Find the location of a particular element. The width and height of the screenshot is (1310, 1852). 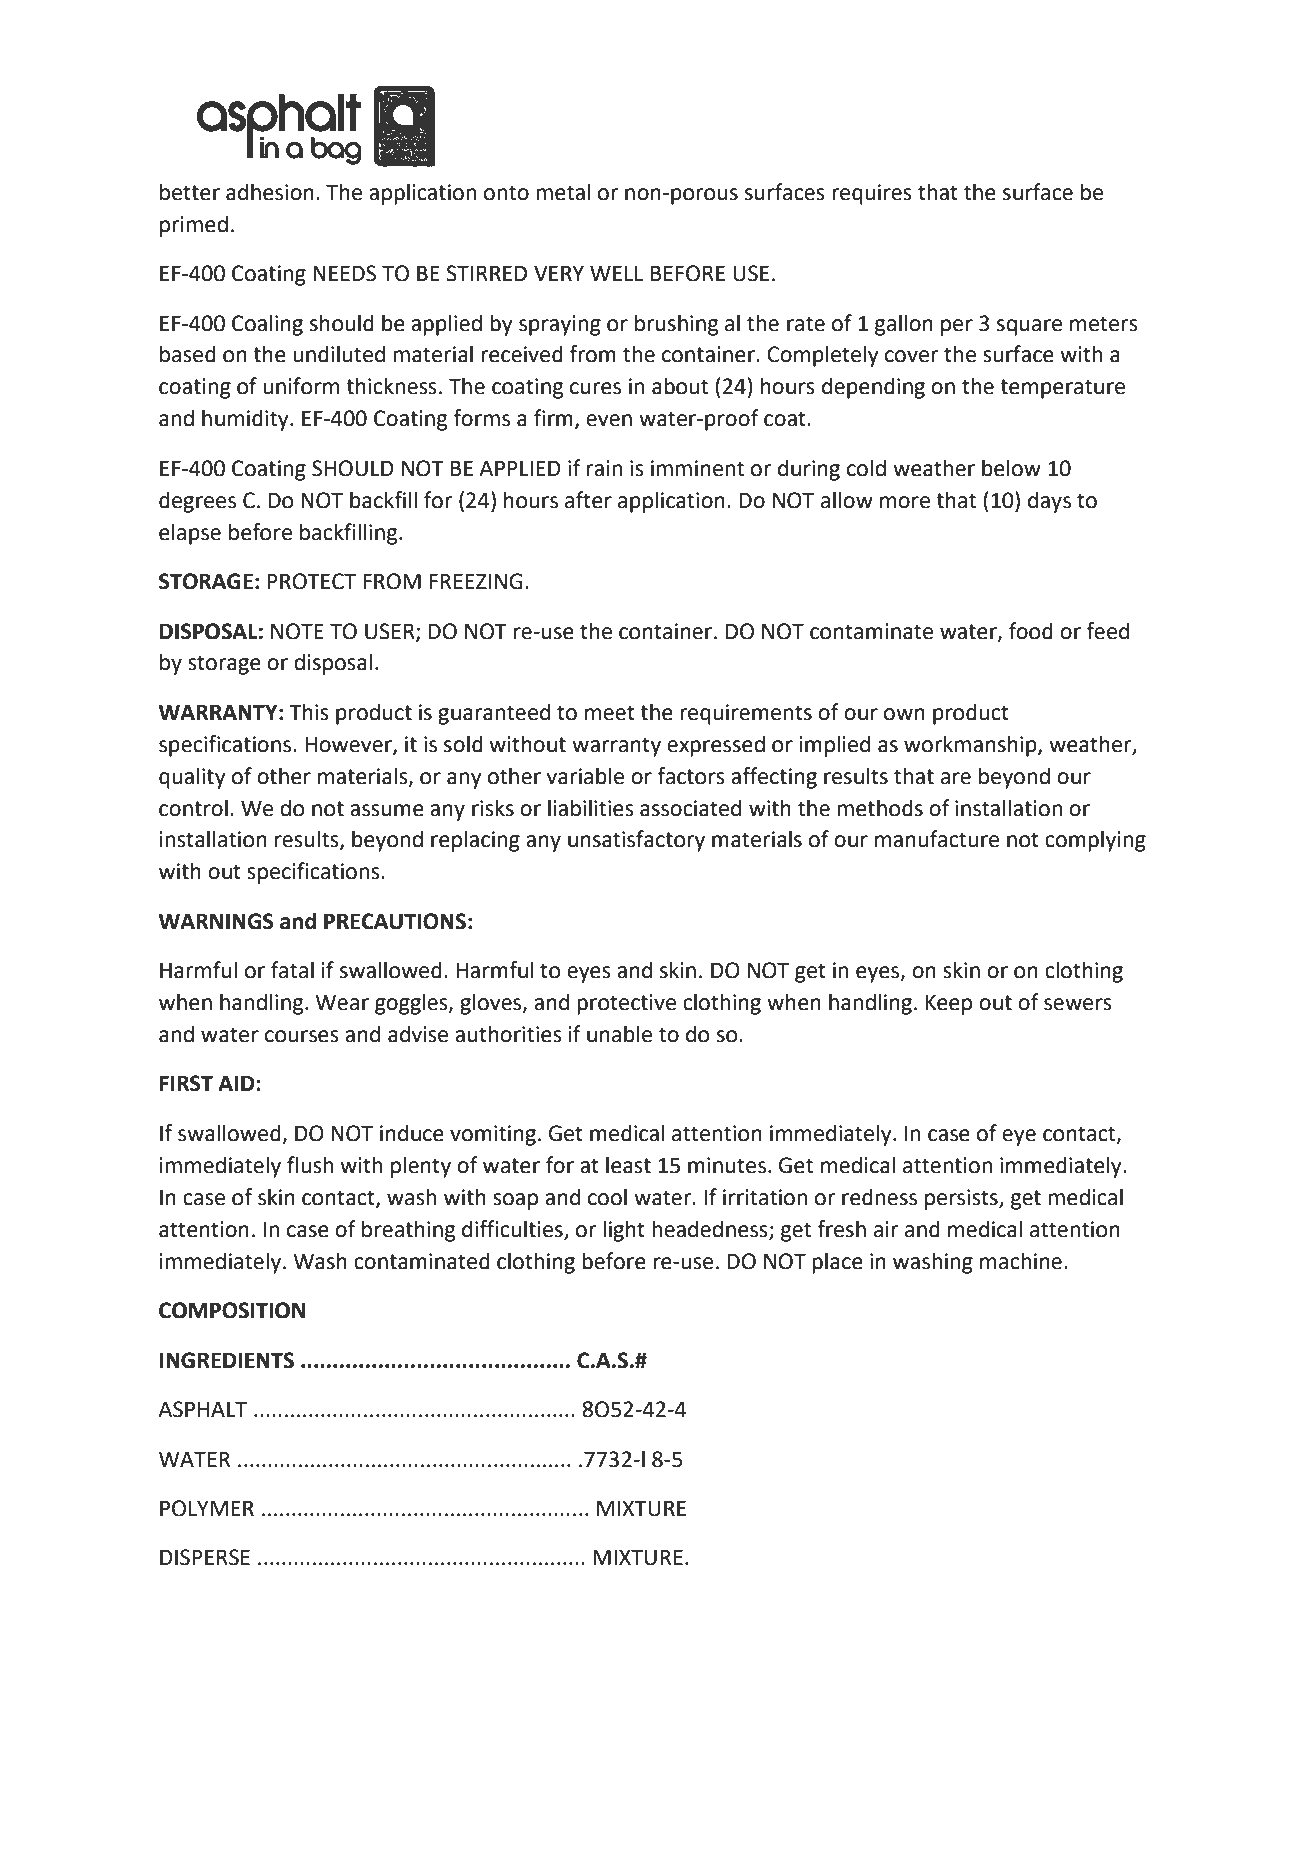

WARNINGS is located at coordinates (216, 921).
